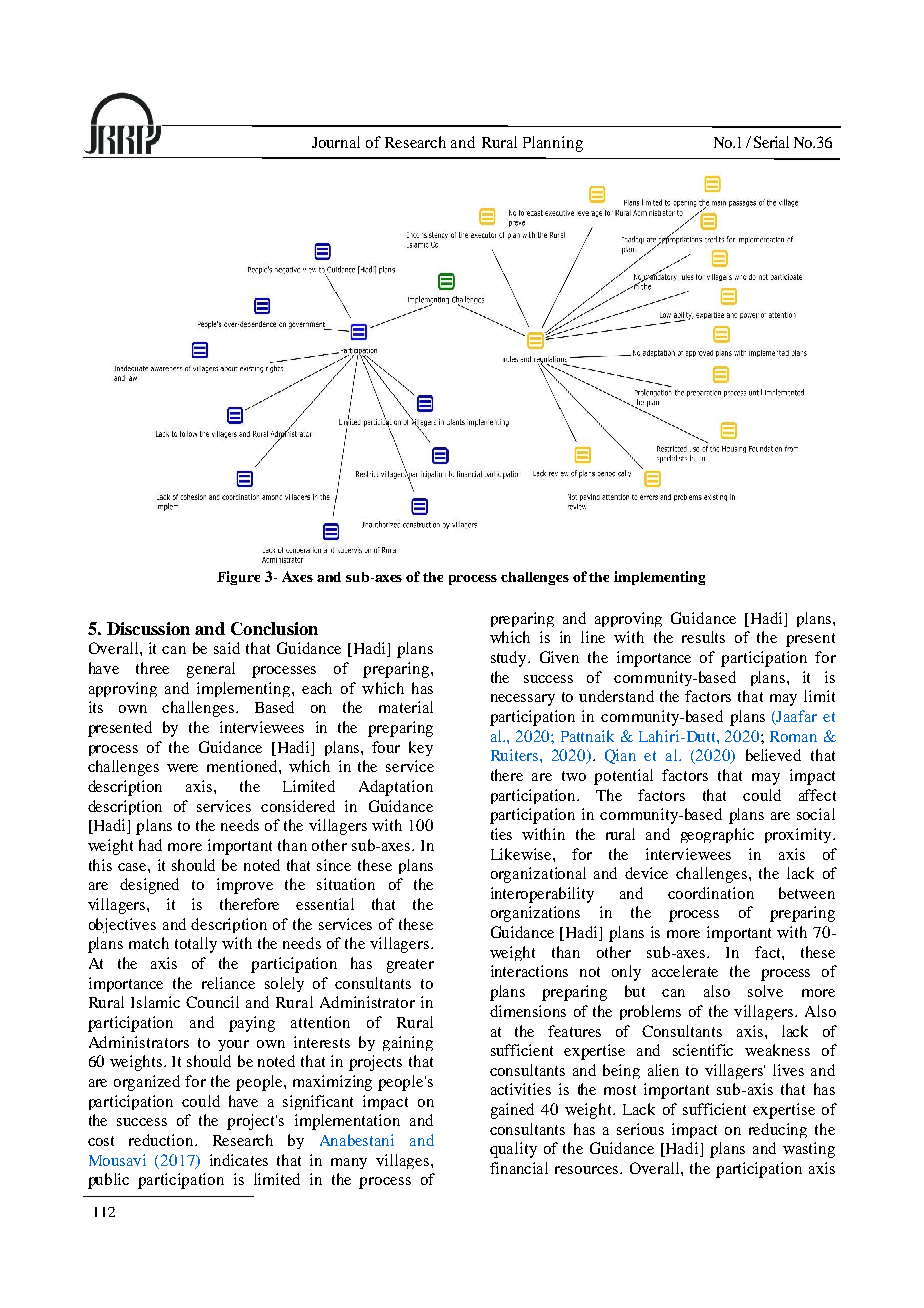 This page has width=924, height=1308. Describe the element at coordinates (771, 142) in the page. I see `Serial` at that location.
